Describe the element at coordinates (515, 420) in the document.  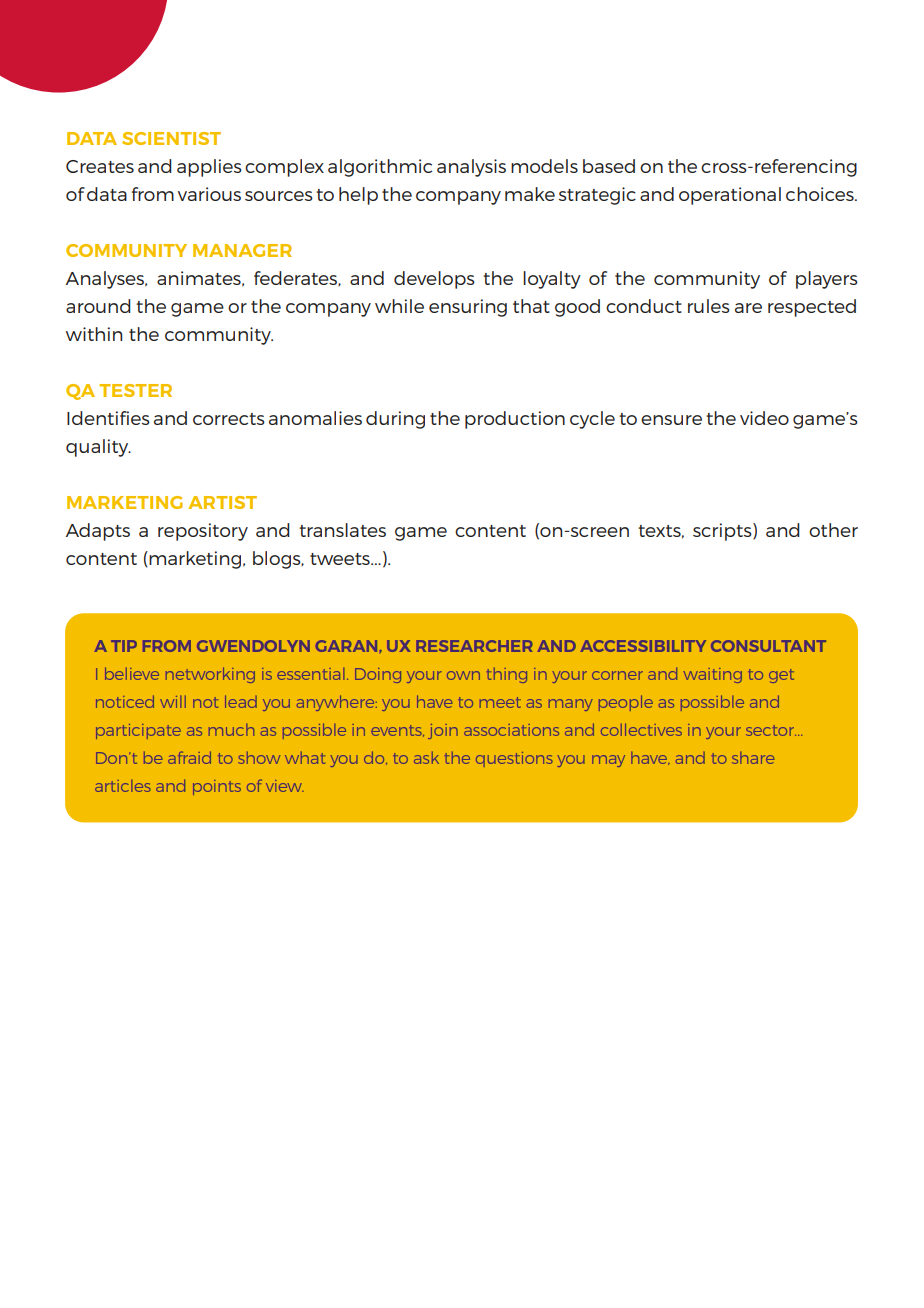
I see `production` at that location.
